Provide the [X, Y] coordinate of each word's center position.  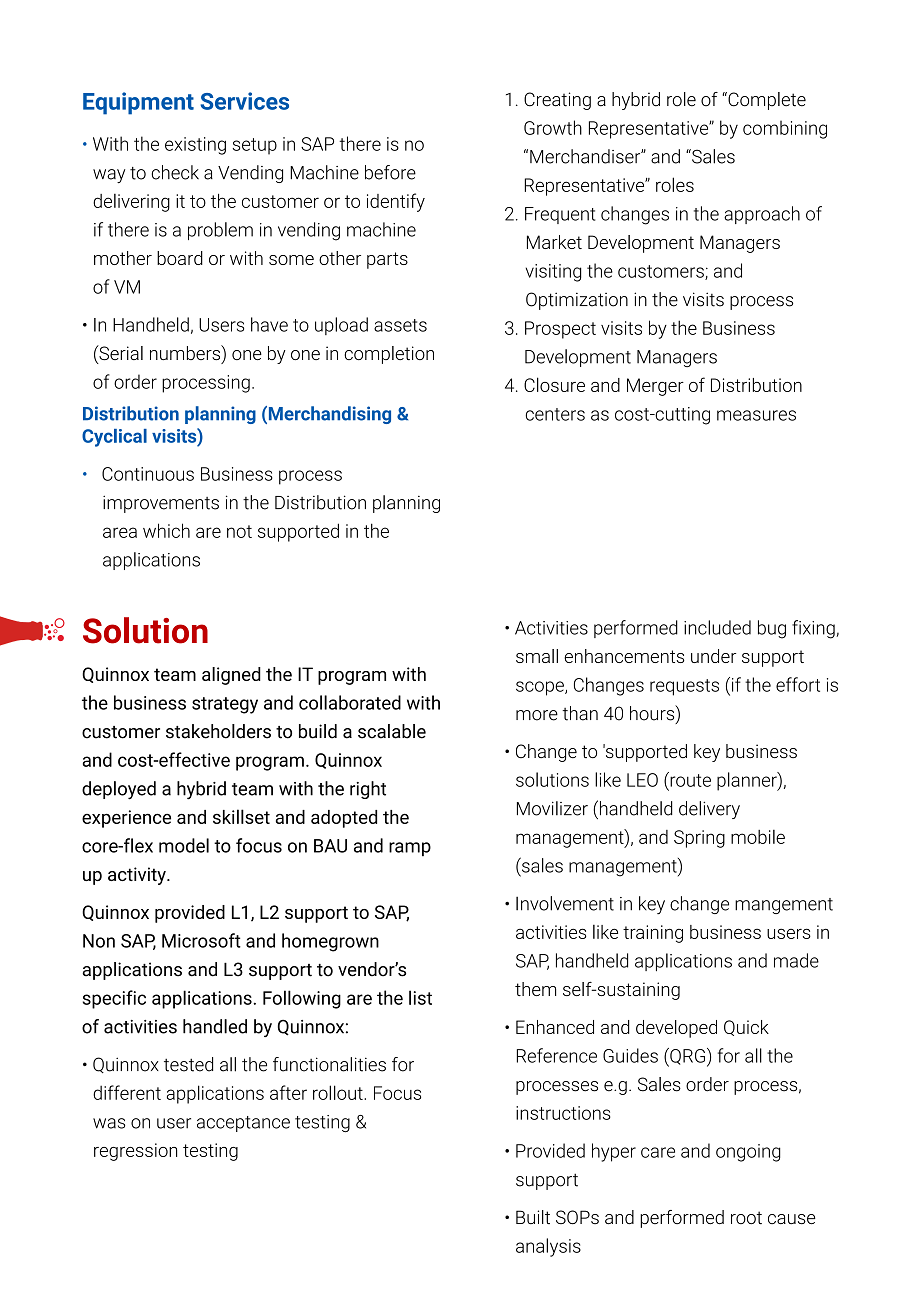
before [390, 172]
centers [555, 414]
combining [785, 129]
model [184, 845]
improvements [161, 504]
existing [195, 146]
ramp [410, 849]
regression [135, 1152]
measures [756, 415]
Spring [699, 839]
